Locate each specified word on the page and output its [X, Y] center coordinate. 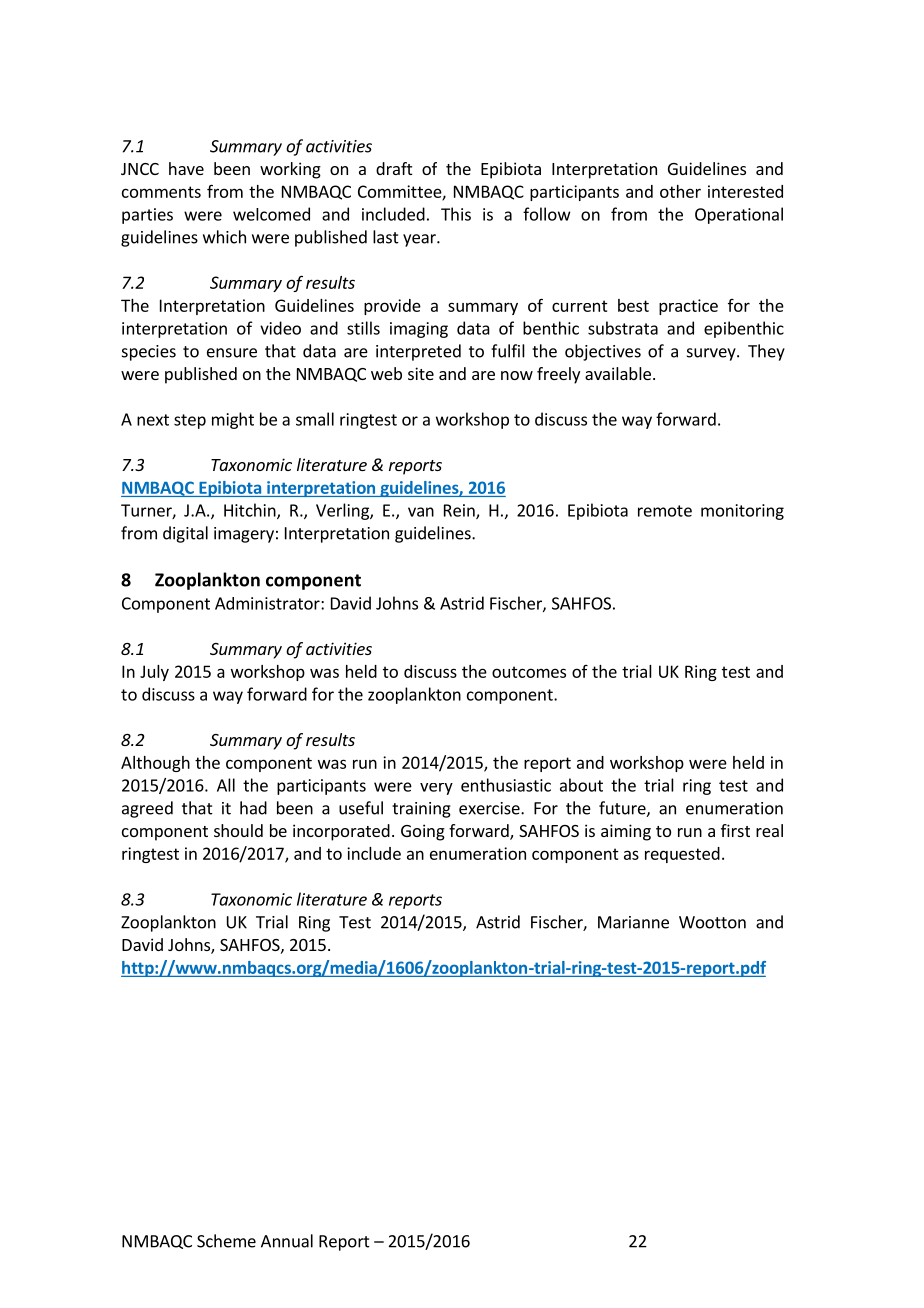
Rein [460, 511]
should [238, 830]
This [456, 214]
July [154, 673]
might [233, 420]
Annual [287, 1241]
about [581, 785]
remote [665, 511]
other [680, 191]
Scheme [226, 1241]
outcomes [529, 672]
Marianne [633, 922]
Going [423, 832]
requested [682, 855]
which [224, 237]
